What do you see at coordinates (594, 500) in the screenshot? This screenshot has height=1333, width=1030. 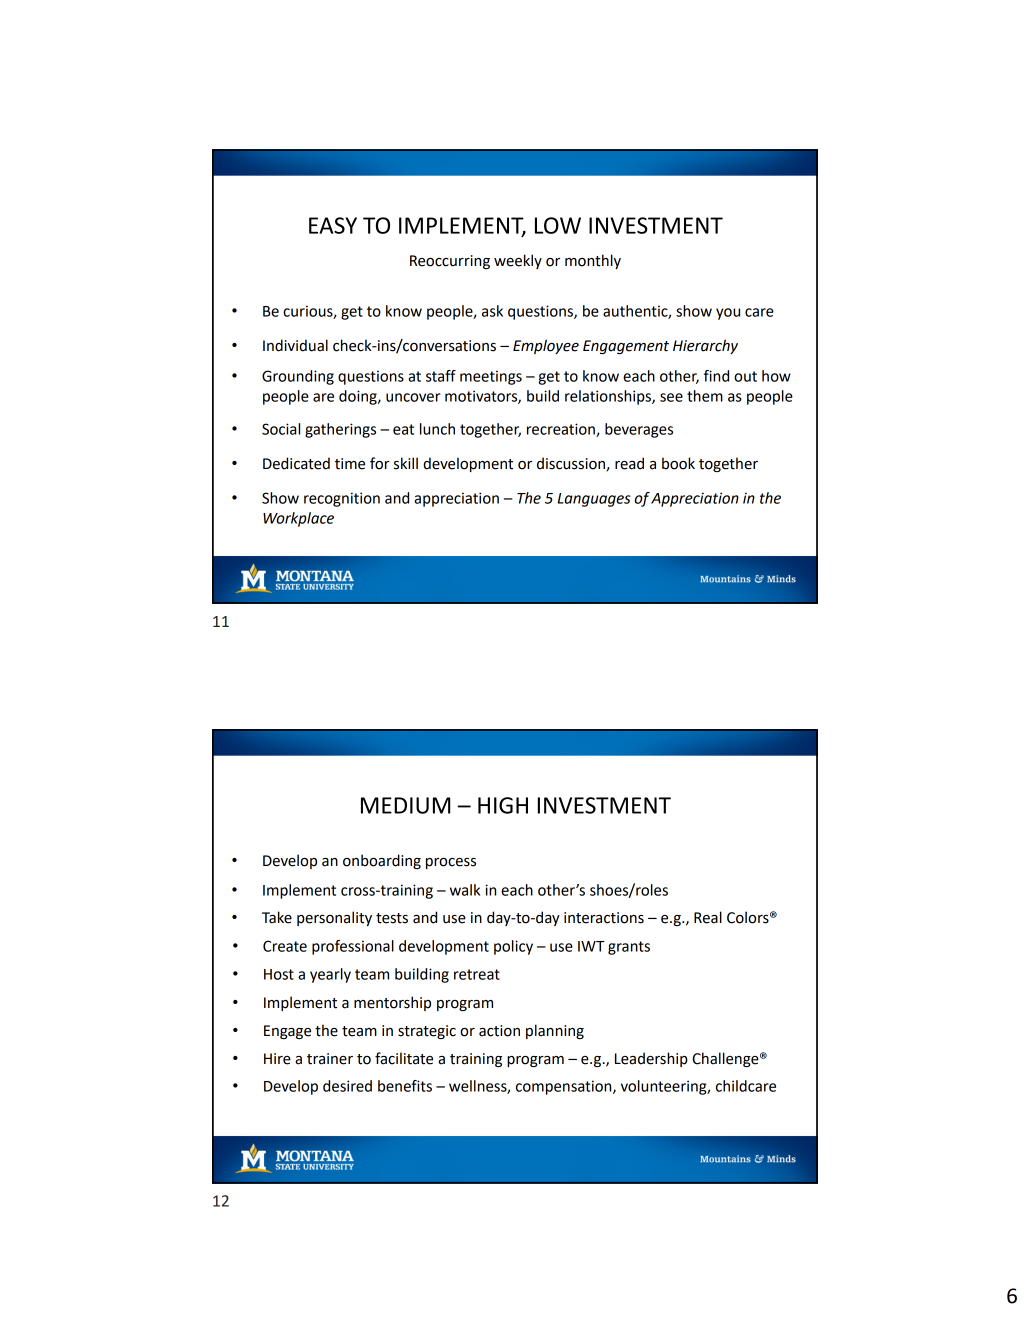 I see `Languages` at bounding box center [594, 500].
